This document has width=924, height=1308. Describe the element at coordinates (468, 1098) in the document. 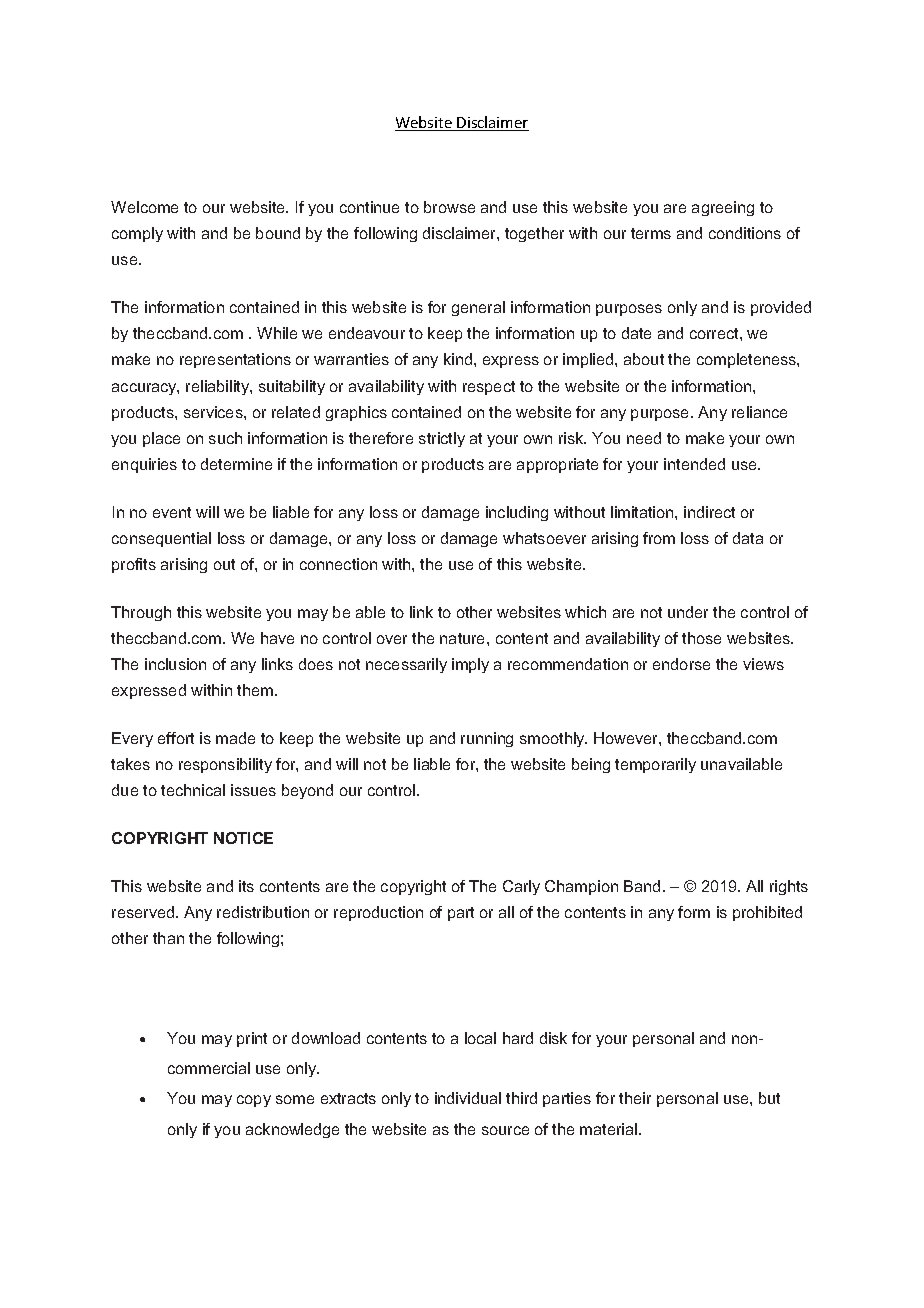

I see `individual` at that location.
